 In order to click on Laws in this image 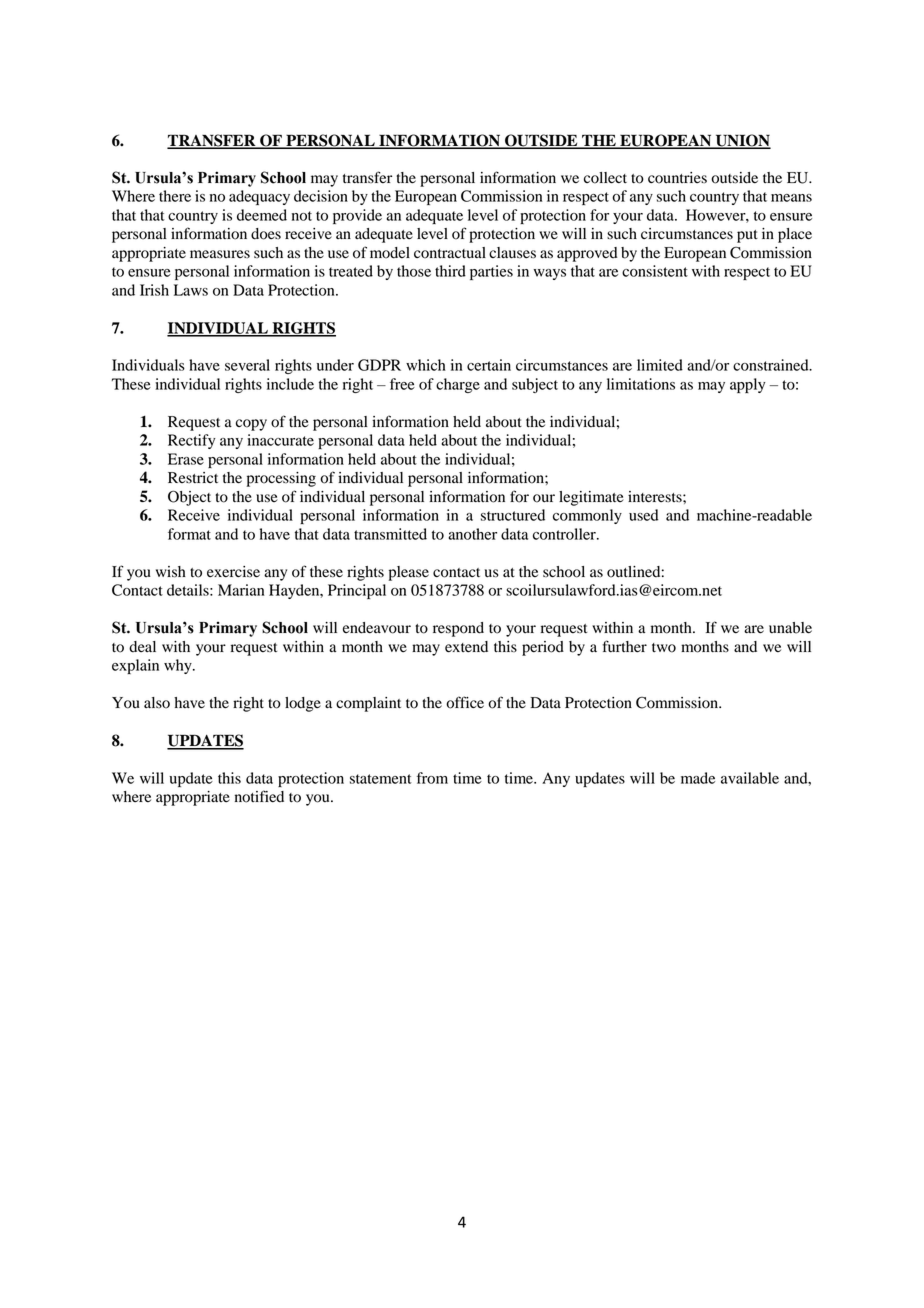, I will do `click(191, 290)`.
